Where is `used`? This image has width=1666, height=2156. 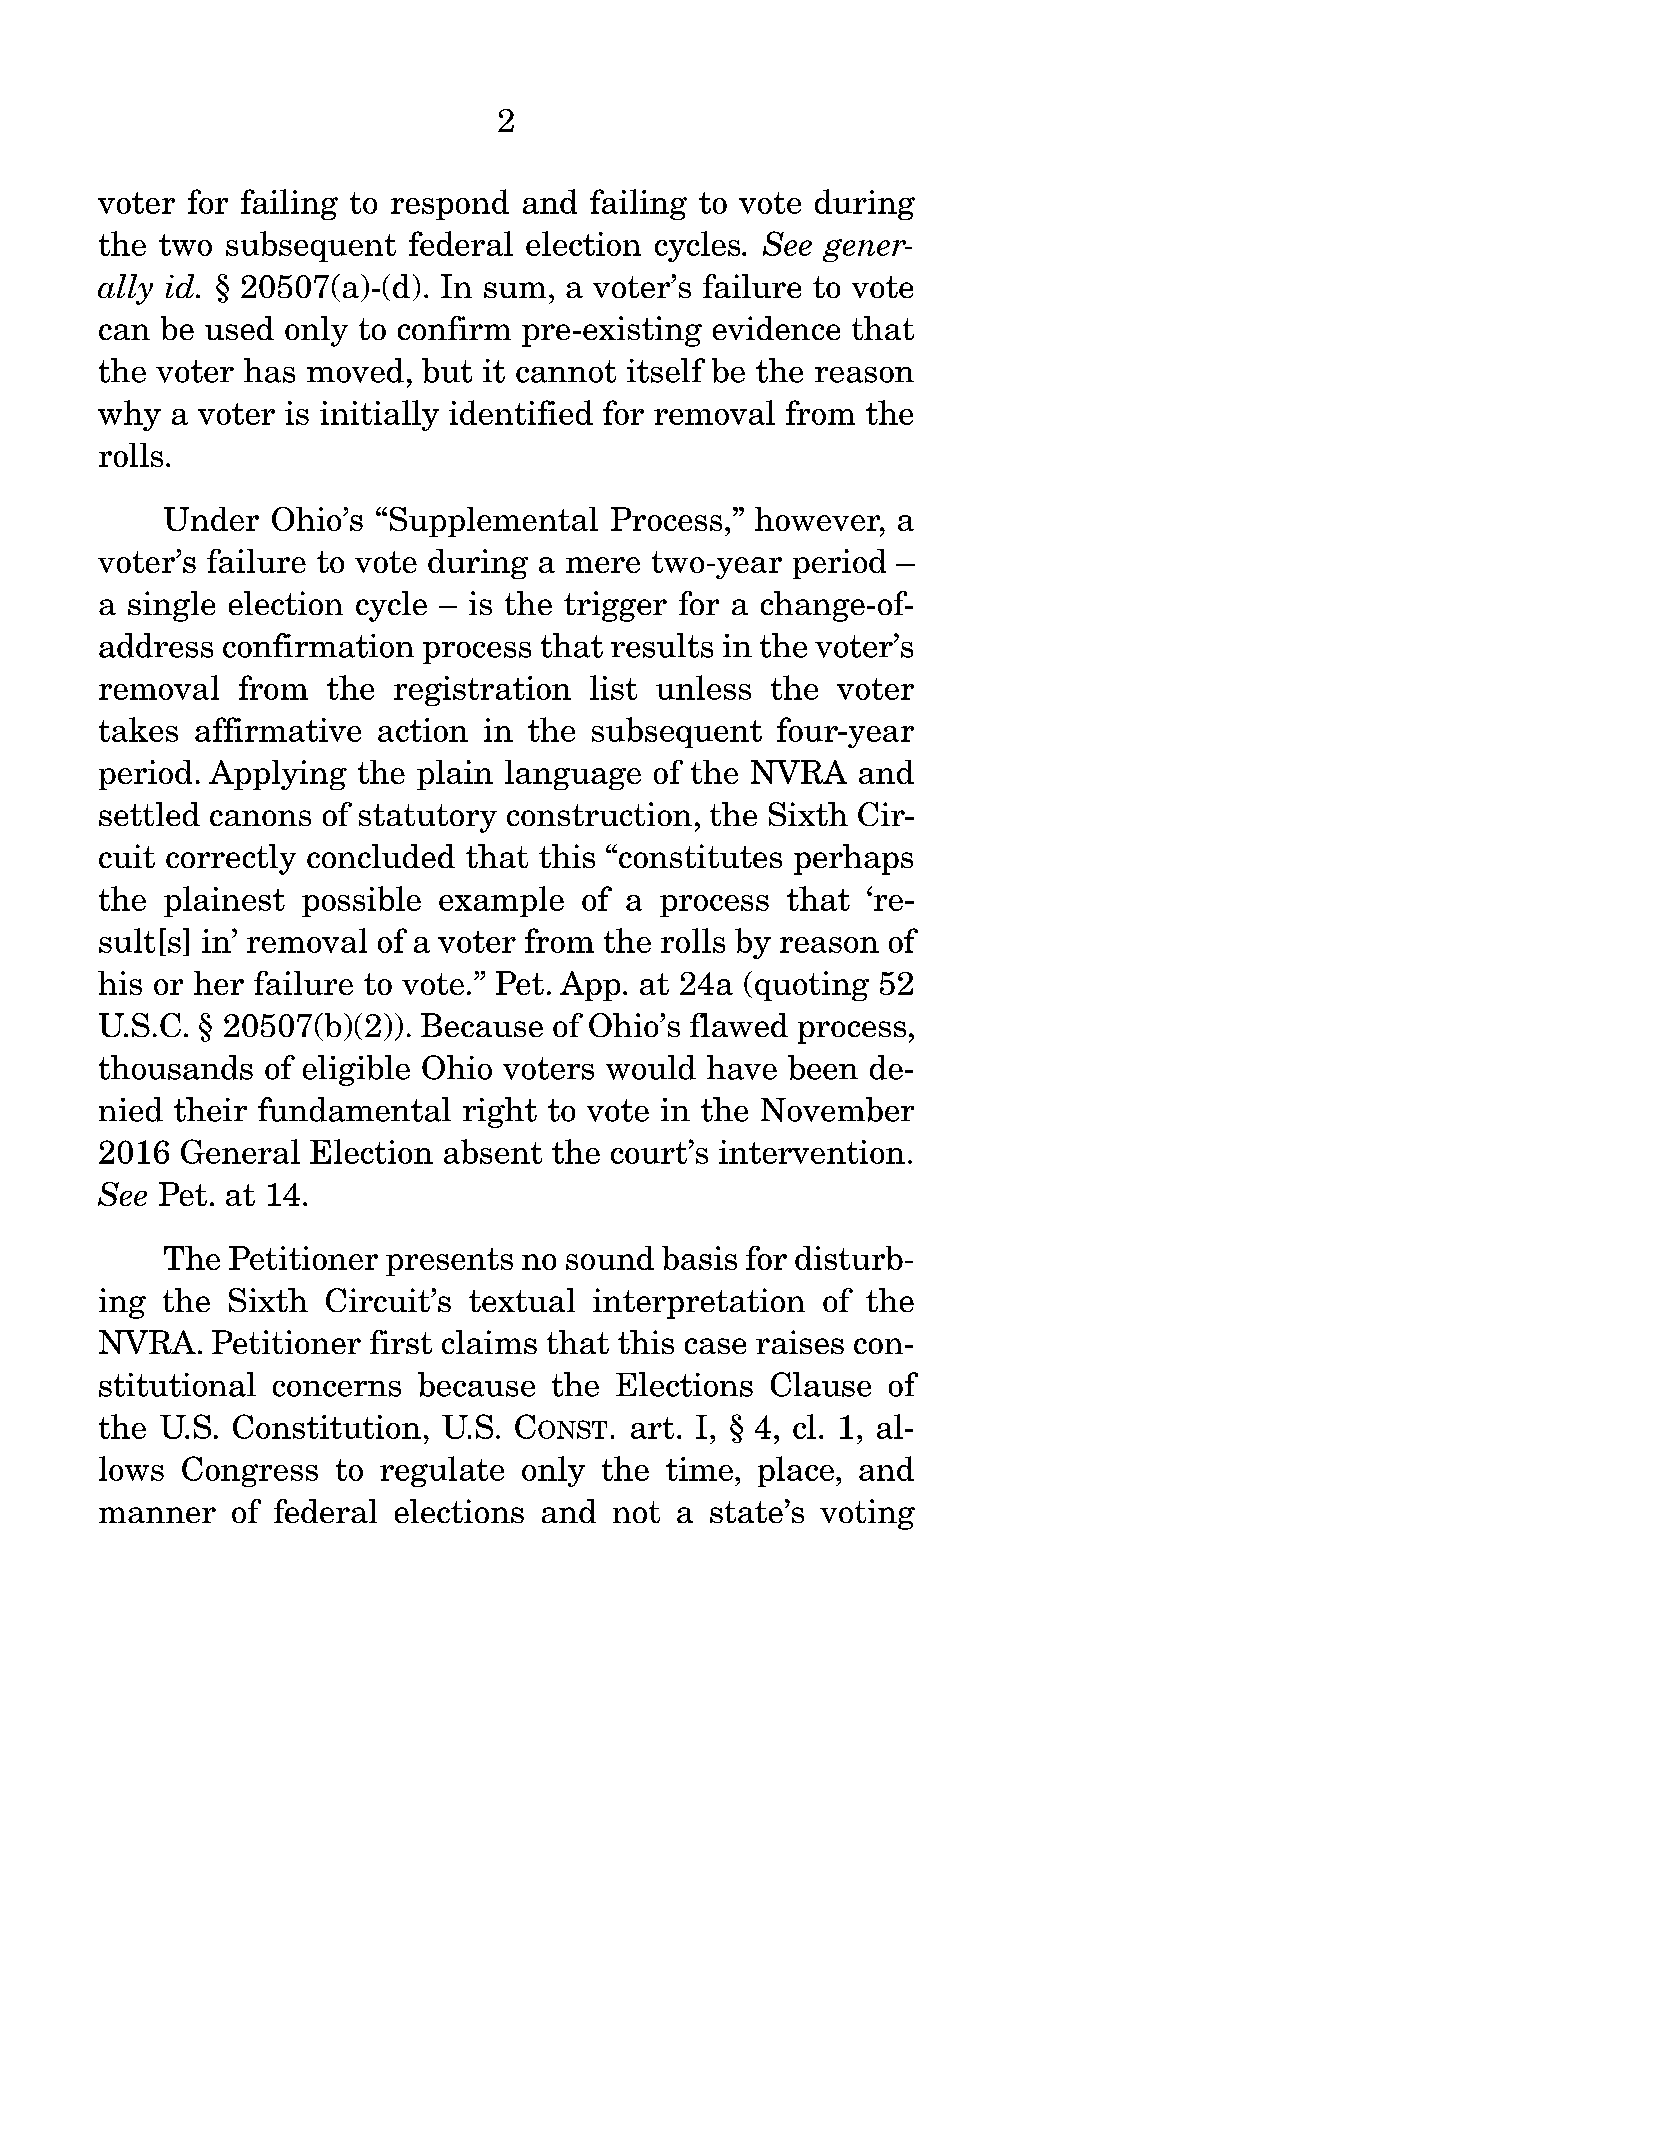 used is located at coordinates (239, 328).
